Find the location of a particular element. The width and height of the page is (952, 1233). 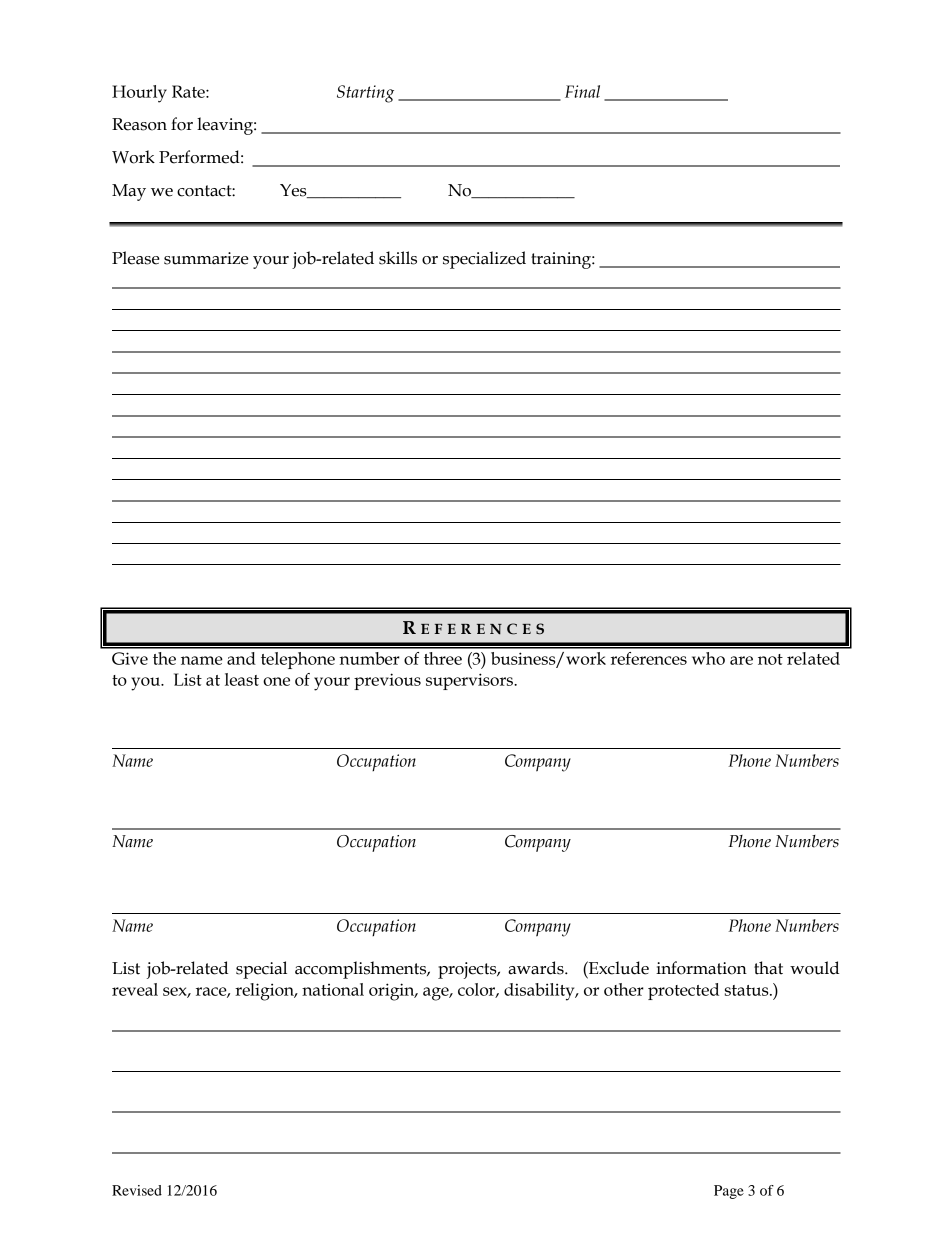

information is located at coordinates (701, 968).
